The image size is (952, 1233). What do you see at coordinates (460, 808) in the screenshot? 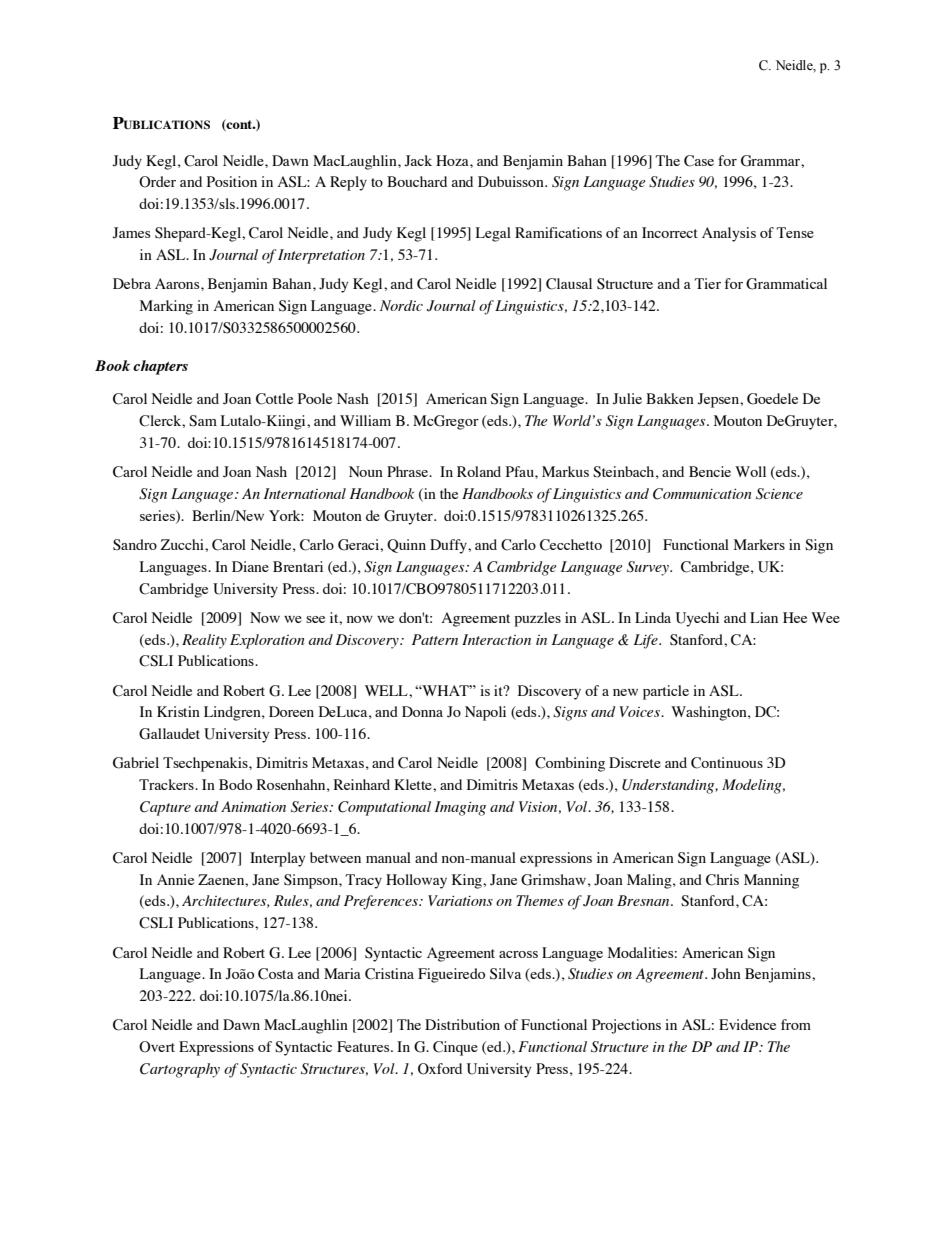
I see `Imaging` at bounding box center [460, 808].
